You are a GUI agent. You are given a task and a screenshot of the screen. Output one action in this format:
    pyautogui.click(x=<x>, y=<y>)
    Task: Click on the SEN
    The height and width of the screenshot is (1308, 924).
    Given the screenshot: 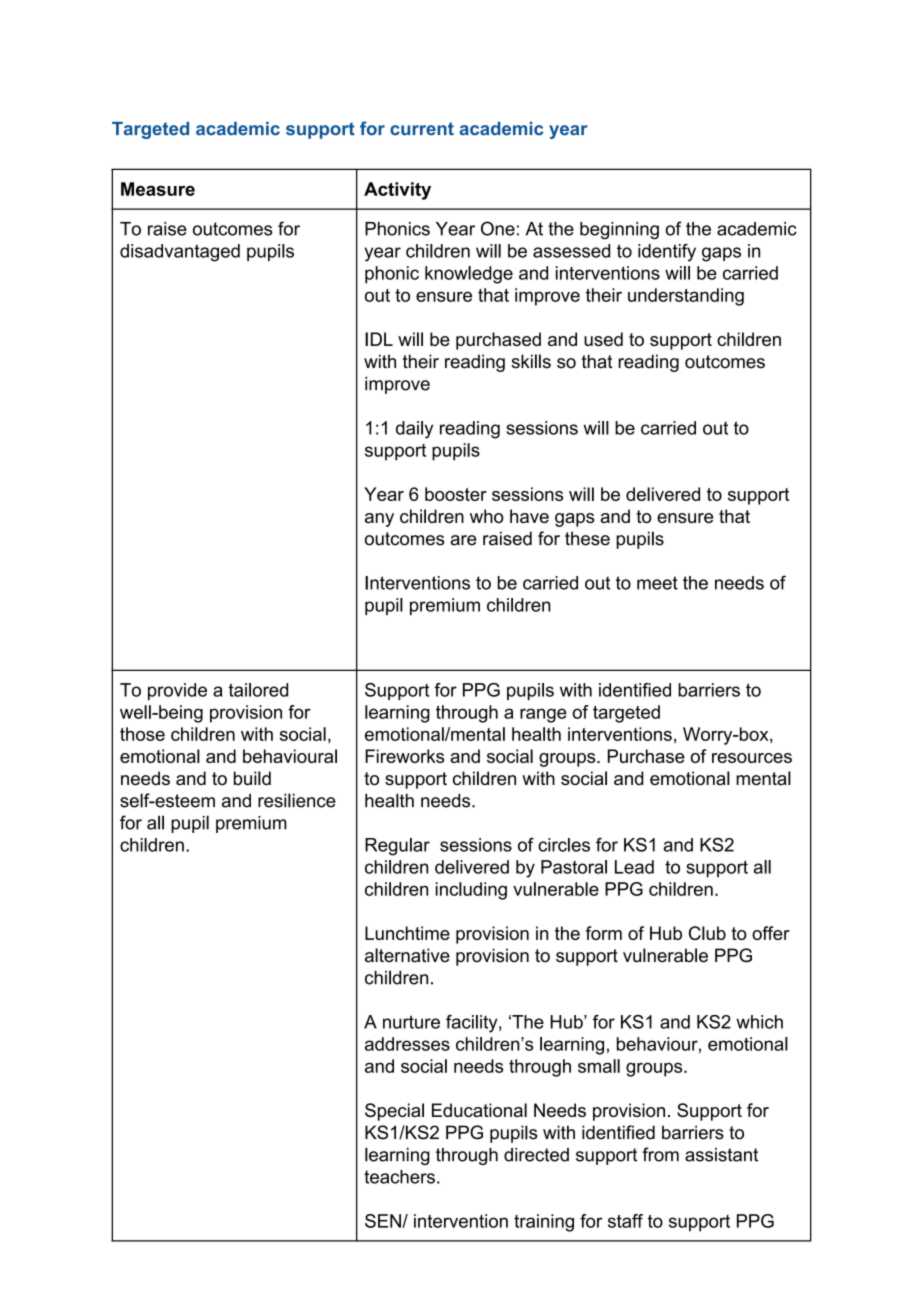 What is the action you would take?
    pyautogui.click(x=384, y=1221)
